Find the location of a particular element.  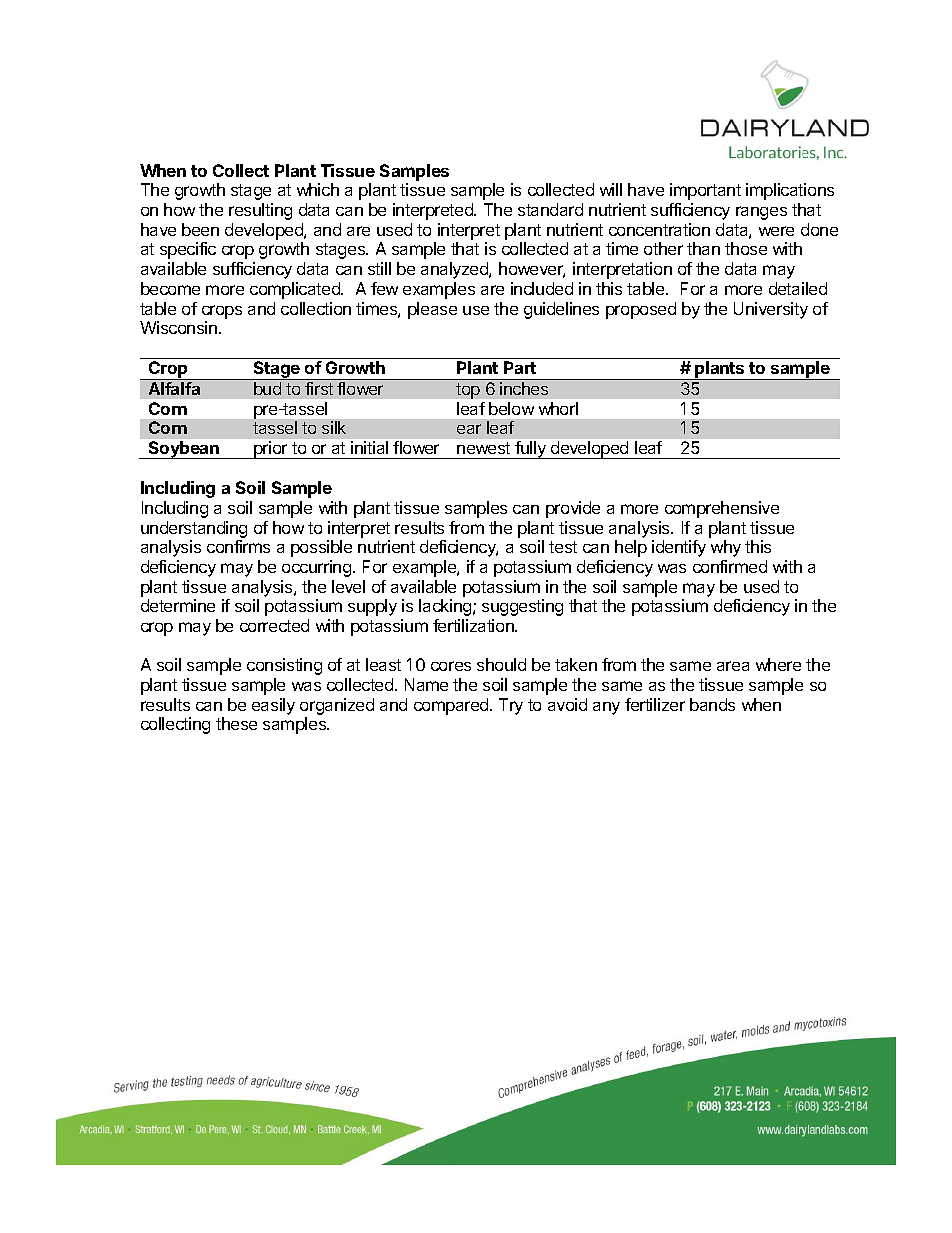

comprehensive is located at coordinates (722, 509).
